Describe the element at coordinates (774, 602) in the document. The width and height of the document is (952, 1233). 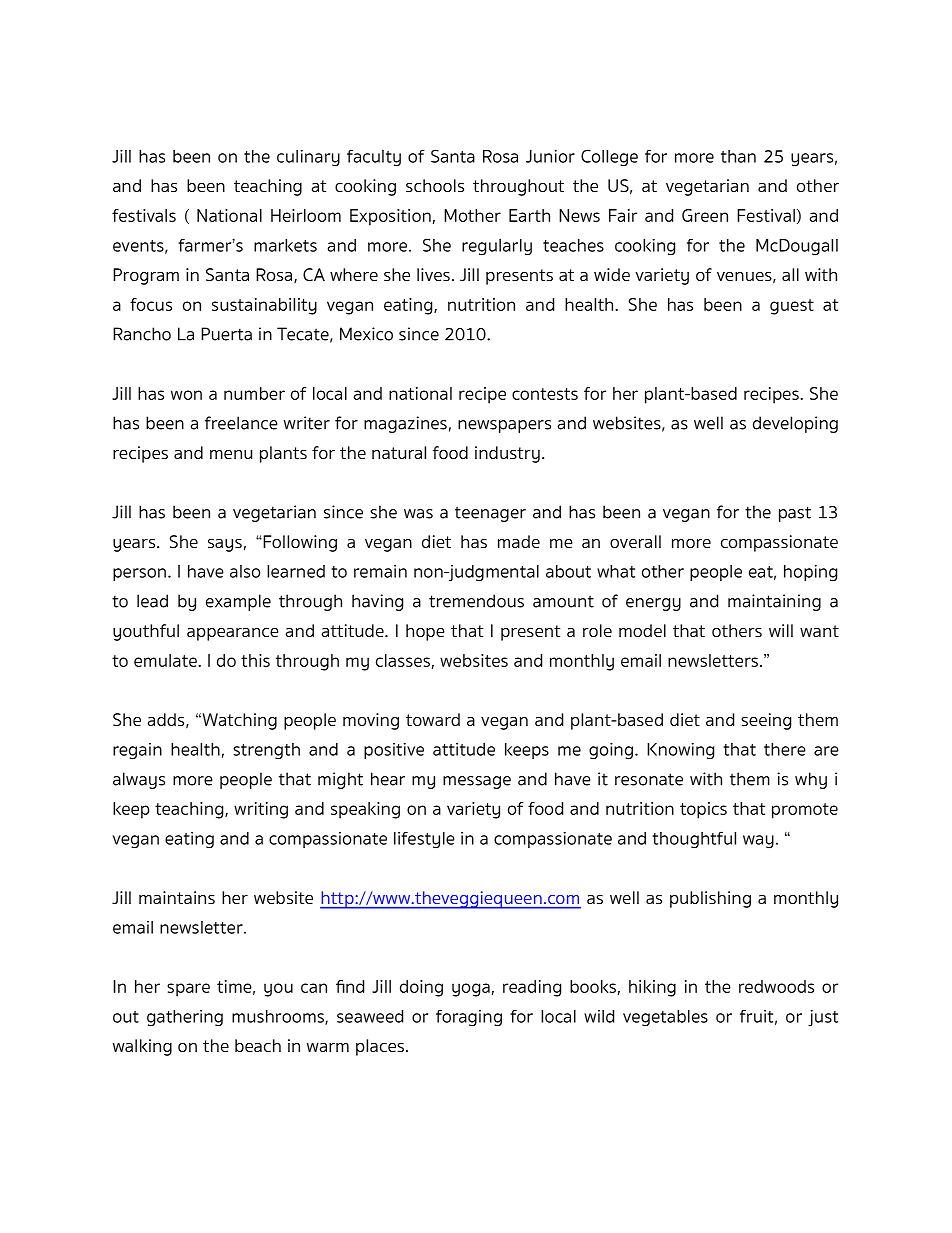
I see `maintaining` at that location.
